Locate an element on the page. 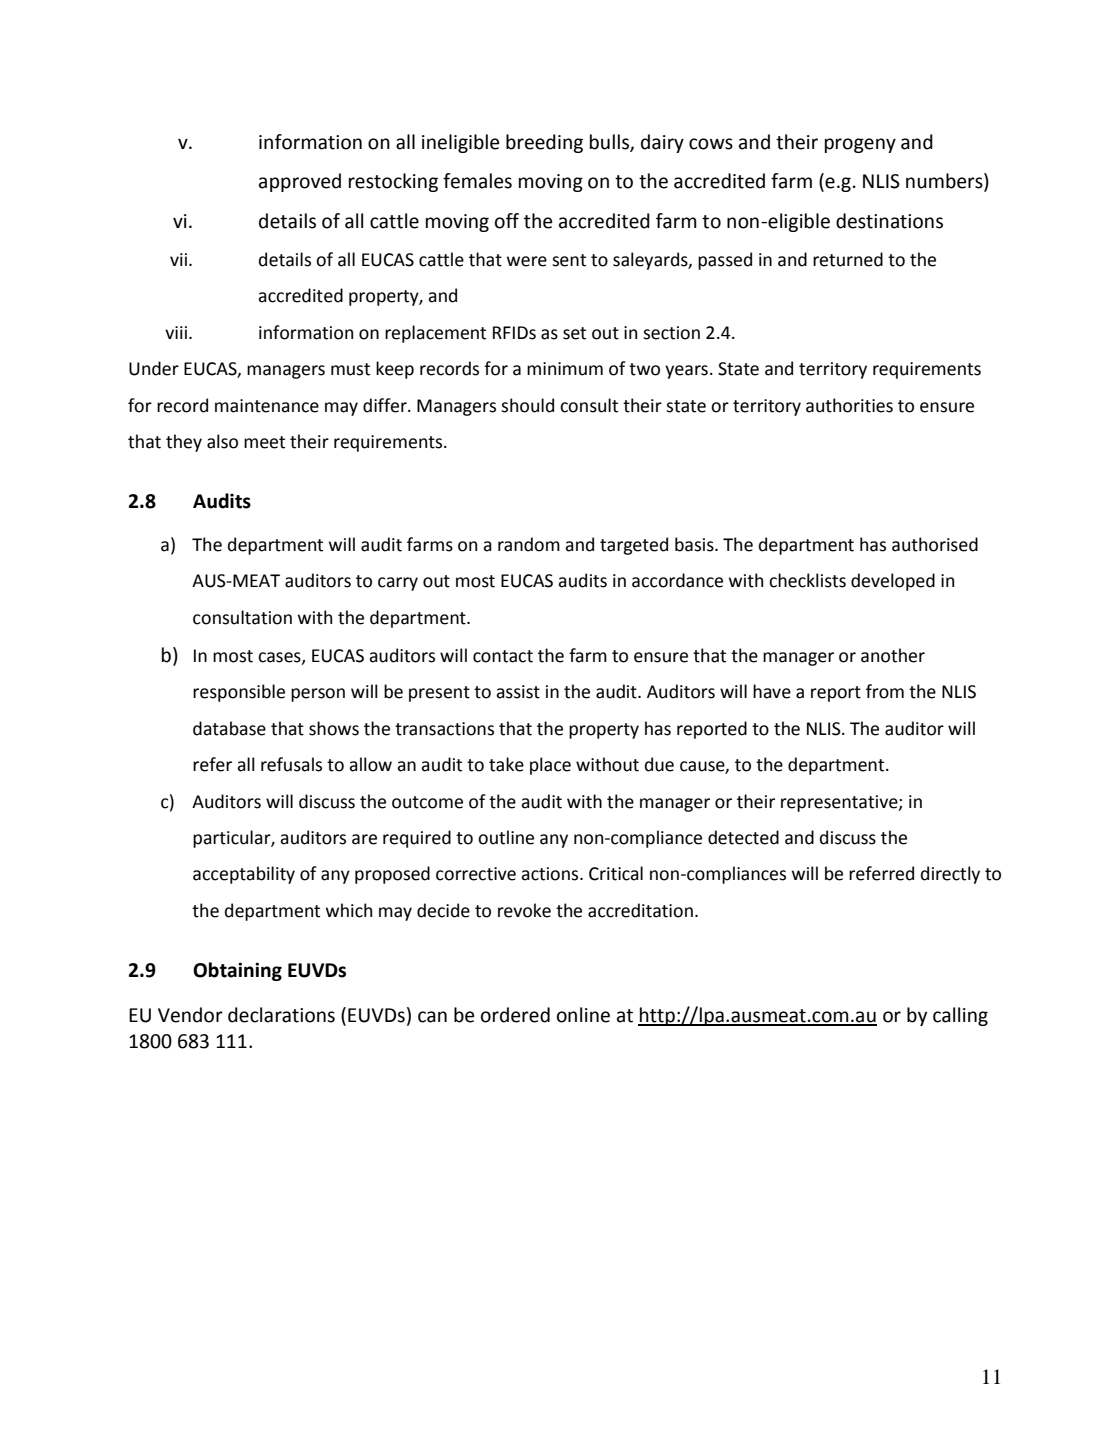 The width and height of the document is (1106, 1431). set is located at coordinates (574, 333).
